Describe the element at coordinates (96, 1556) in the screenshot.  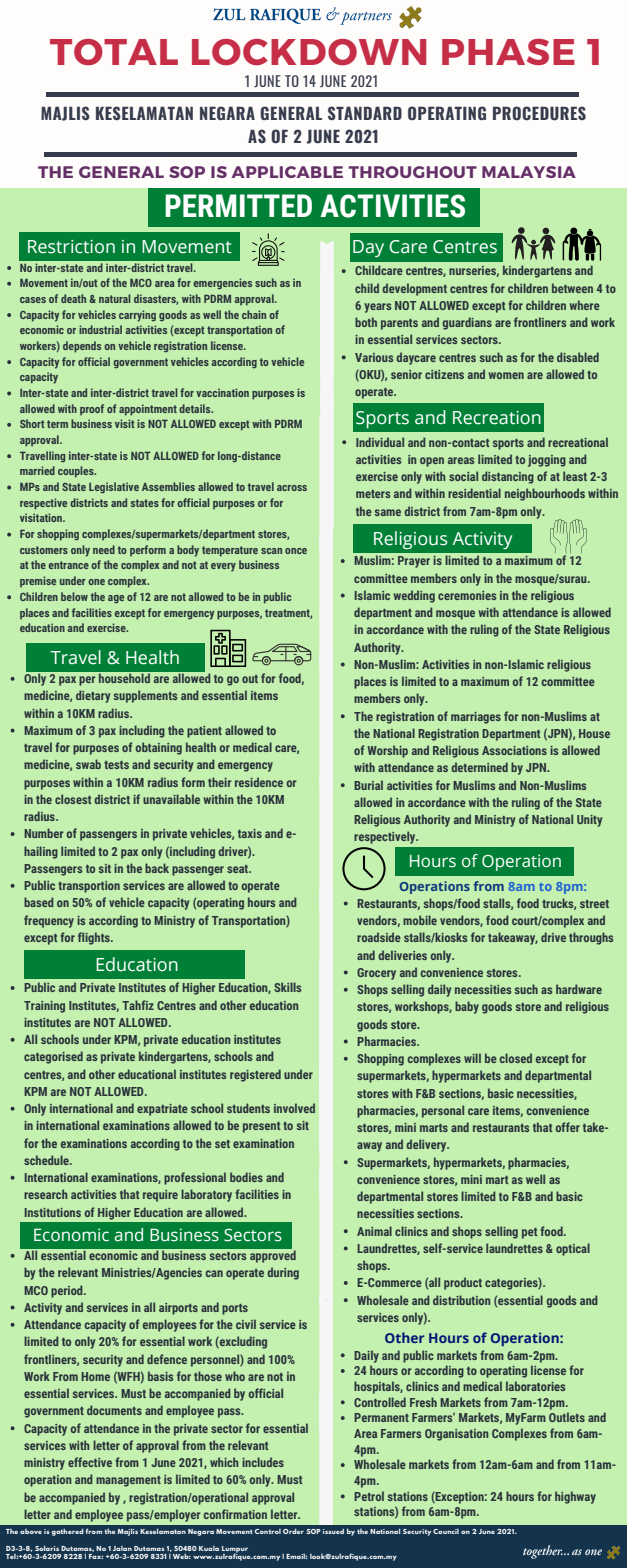
I see `Fax` at that location.
